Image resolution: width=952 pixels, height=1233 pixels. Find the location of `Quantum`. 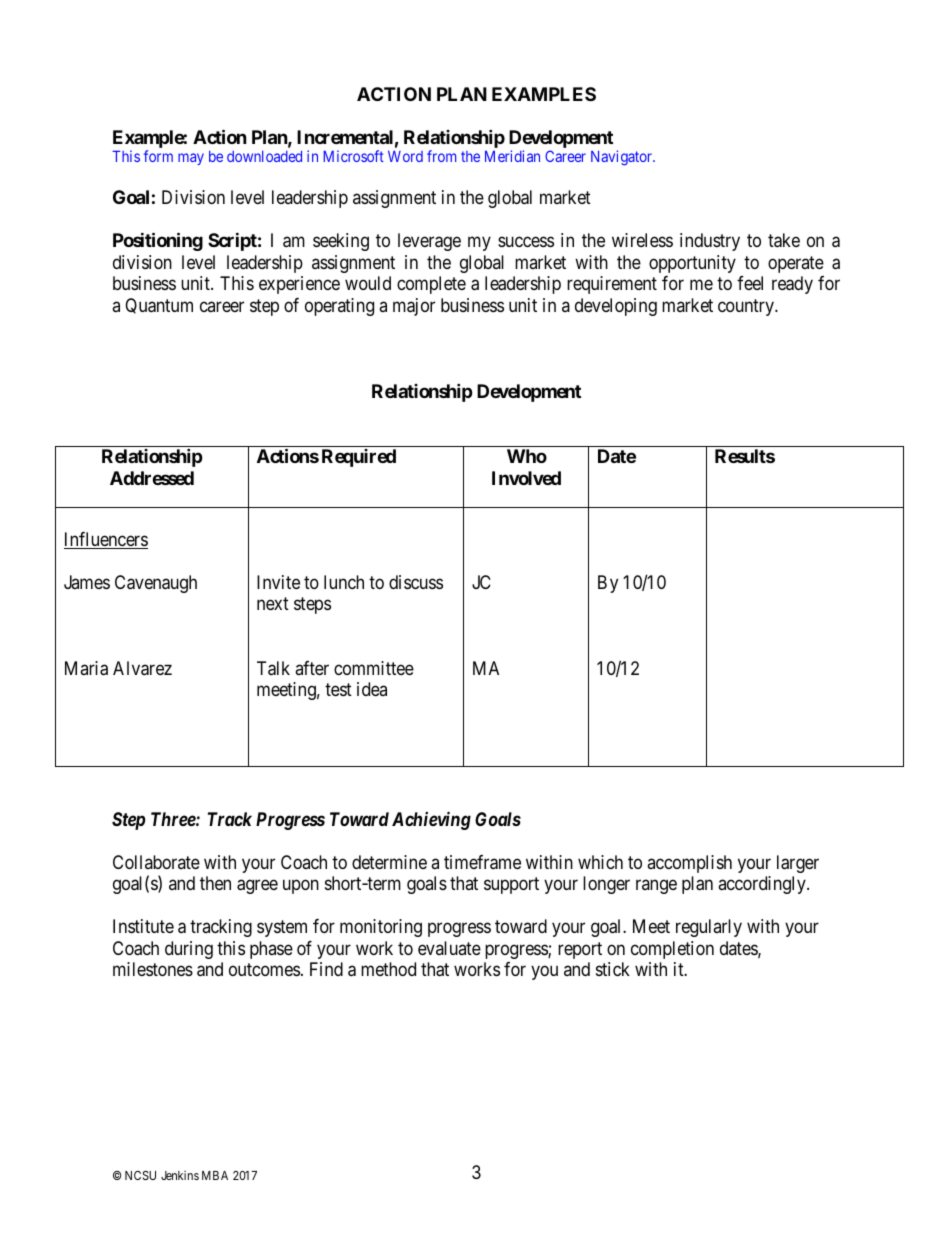

Quantum is located at coordinates (159, 306).
